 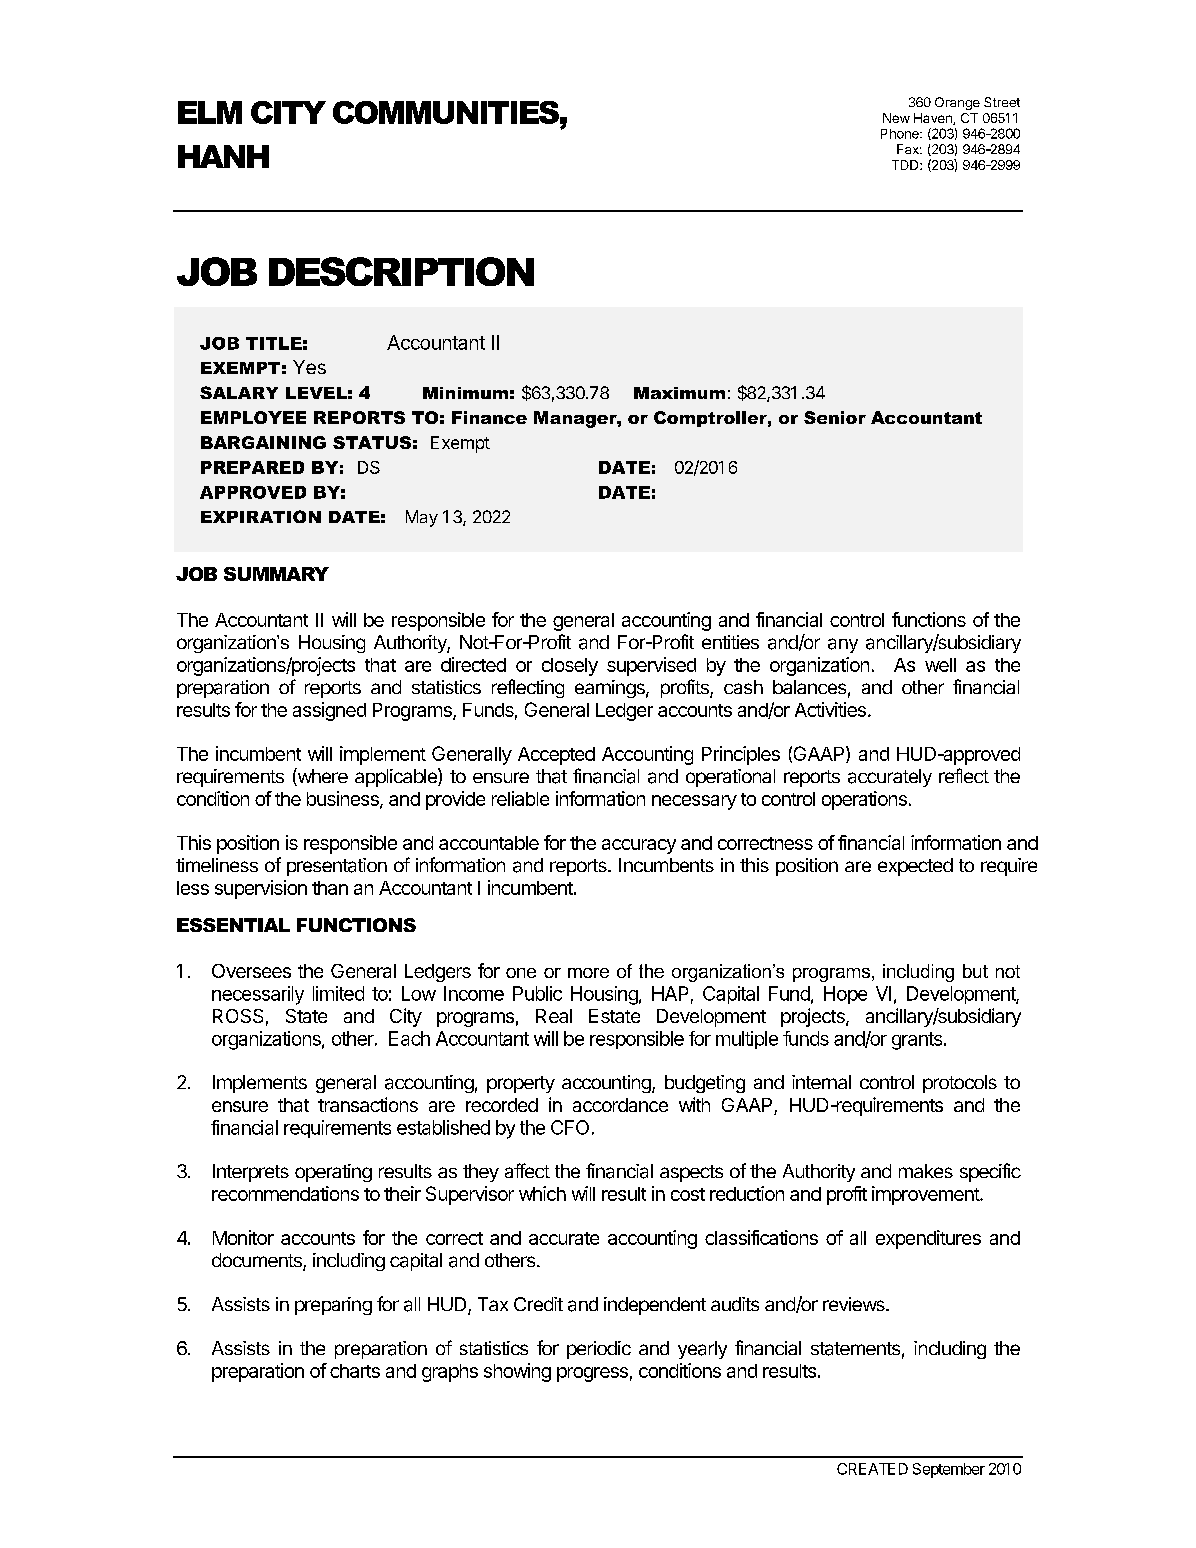 What do you see at coordinates (864, 800) in the screenshot?
I see `operations` at bounding box center [864, 800].
